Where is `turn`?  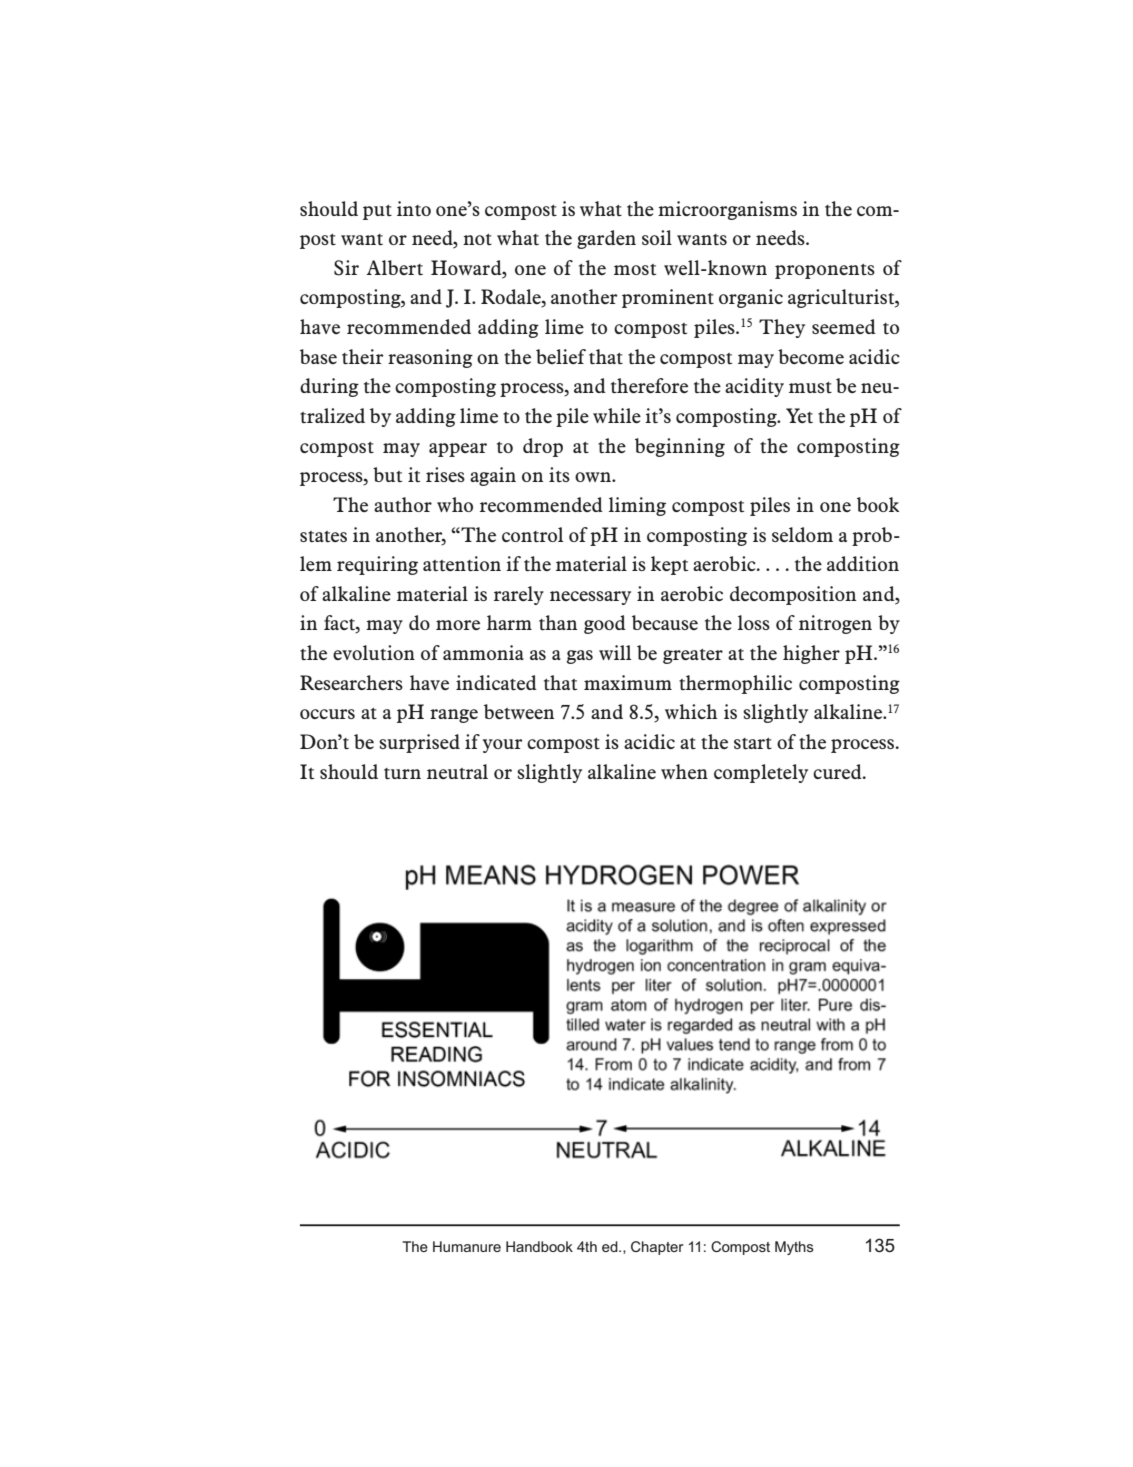 turn is located at coordinates (402, 773).
